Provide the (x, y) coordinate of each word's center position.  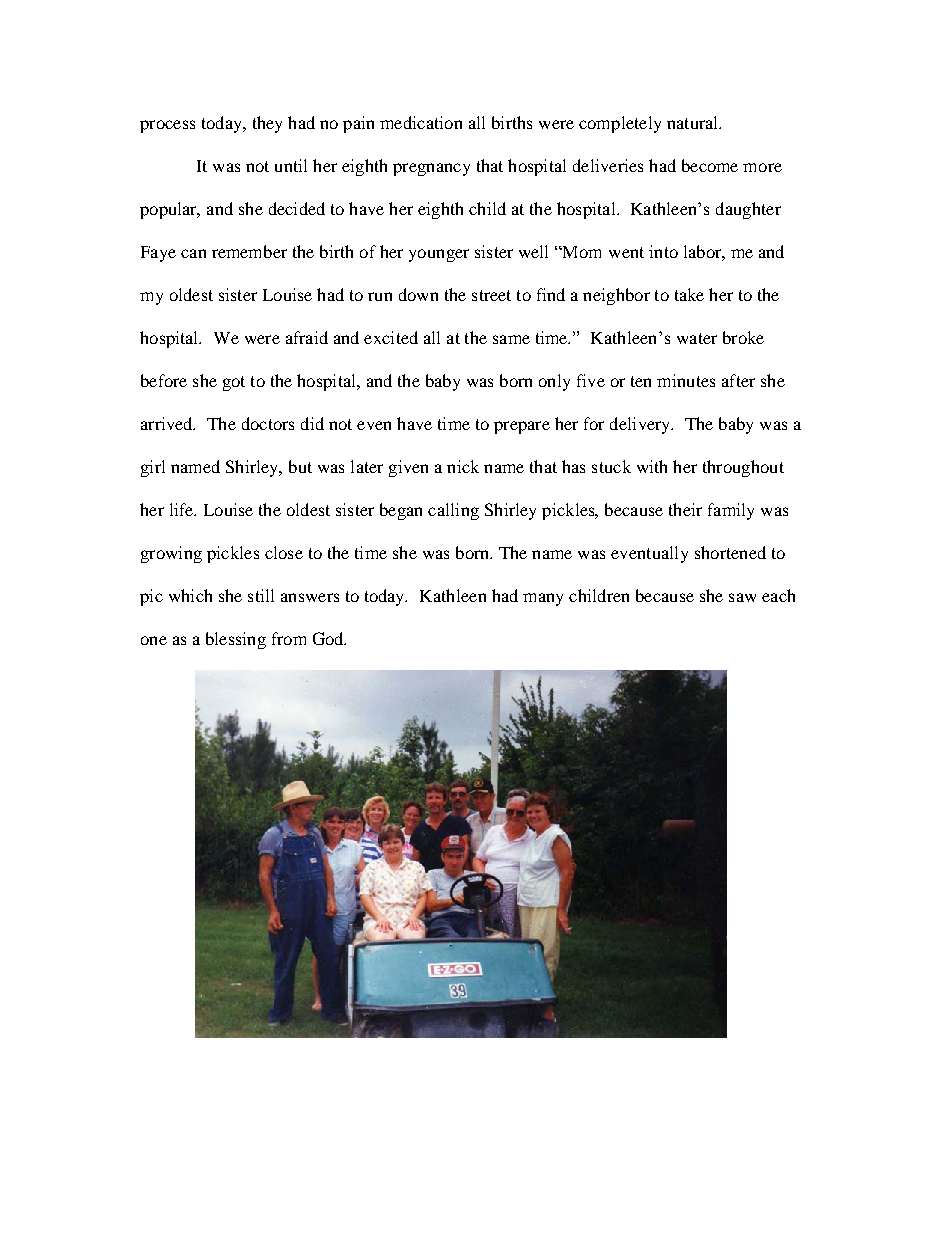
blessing (236, 640)
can (193, 253)
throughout (743, 468)
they (267, 124)
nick (463, 466)
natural (694, 122)
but (300, 466)
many (543, 599)
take (689, 294)
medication (421, 122)
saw (742, 597)
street (491, 295)
